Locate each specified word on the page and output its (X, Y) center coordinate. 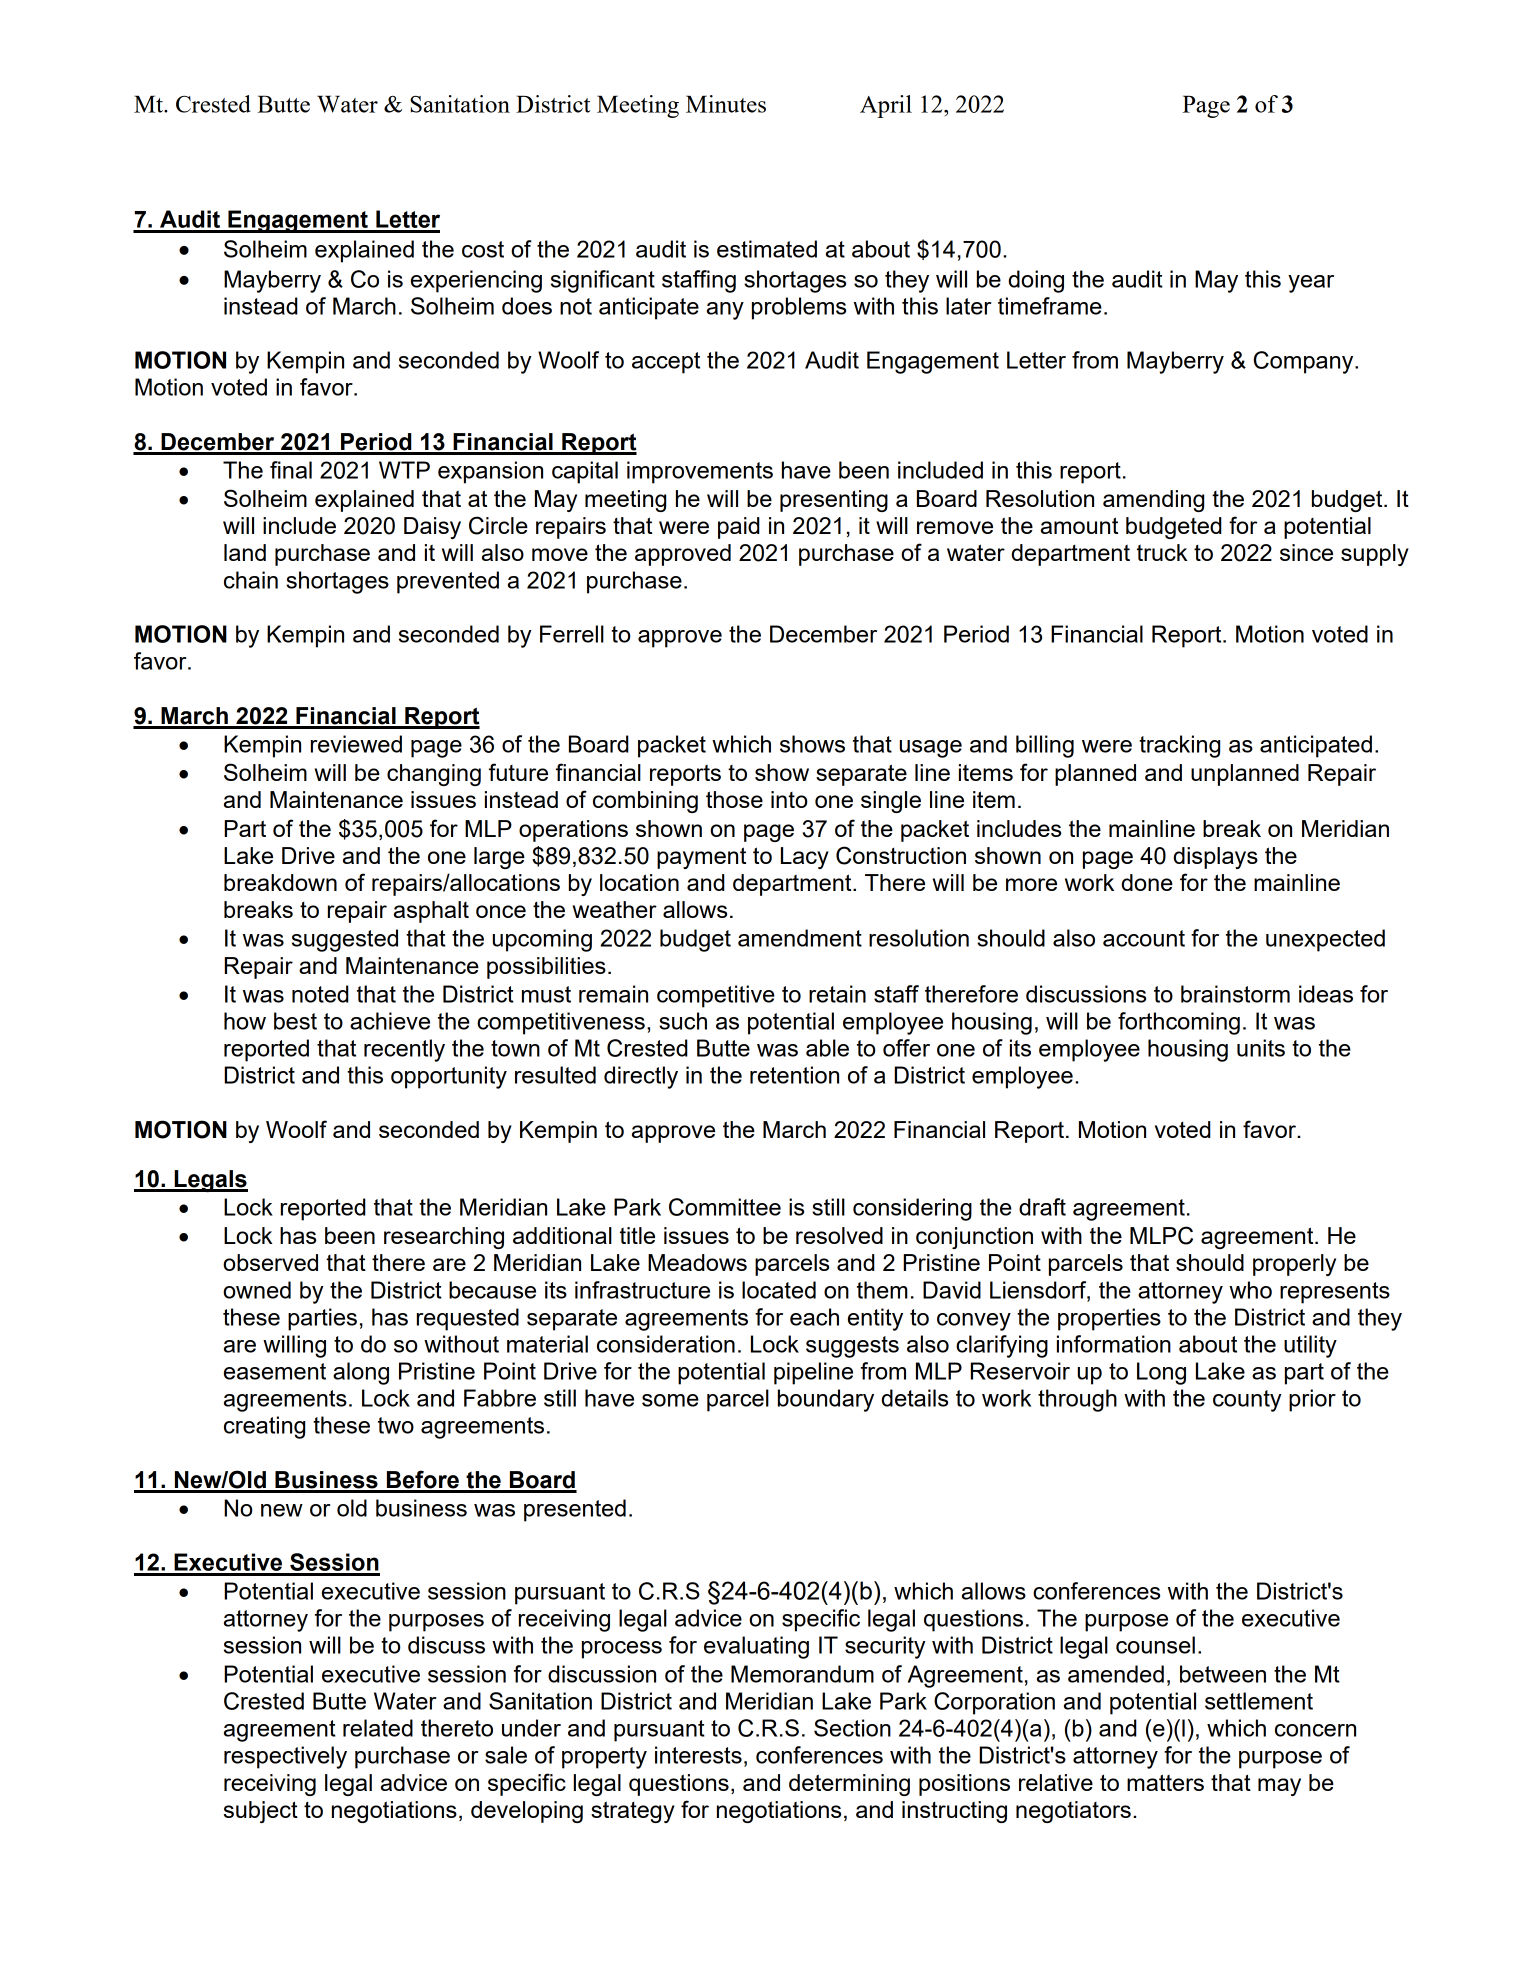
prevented (448, 582)
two (396, 1425)
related (378, 1728)
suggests (852, 1347)
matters (1165, 1782)
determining (849, 1785)
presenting (834, 501)
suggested (345, 940)
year (1311, 284)
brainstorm (1235, 994)
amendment (800, 938)
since (1306, 552)
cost (483, 249)
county (1247, 1401)
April (886, 106)
